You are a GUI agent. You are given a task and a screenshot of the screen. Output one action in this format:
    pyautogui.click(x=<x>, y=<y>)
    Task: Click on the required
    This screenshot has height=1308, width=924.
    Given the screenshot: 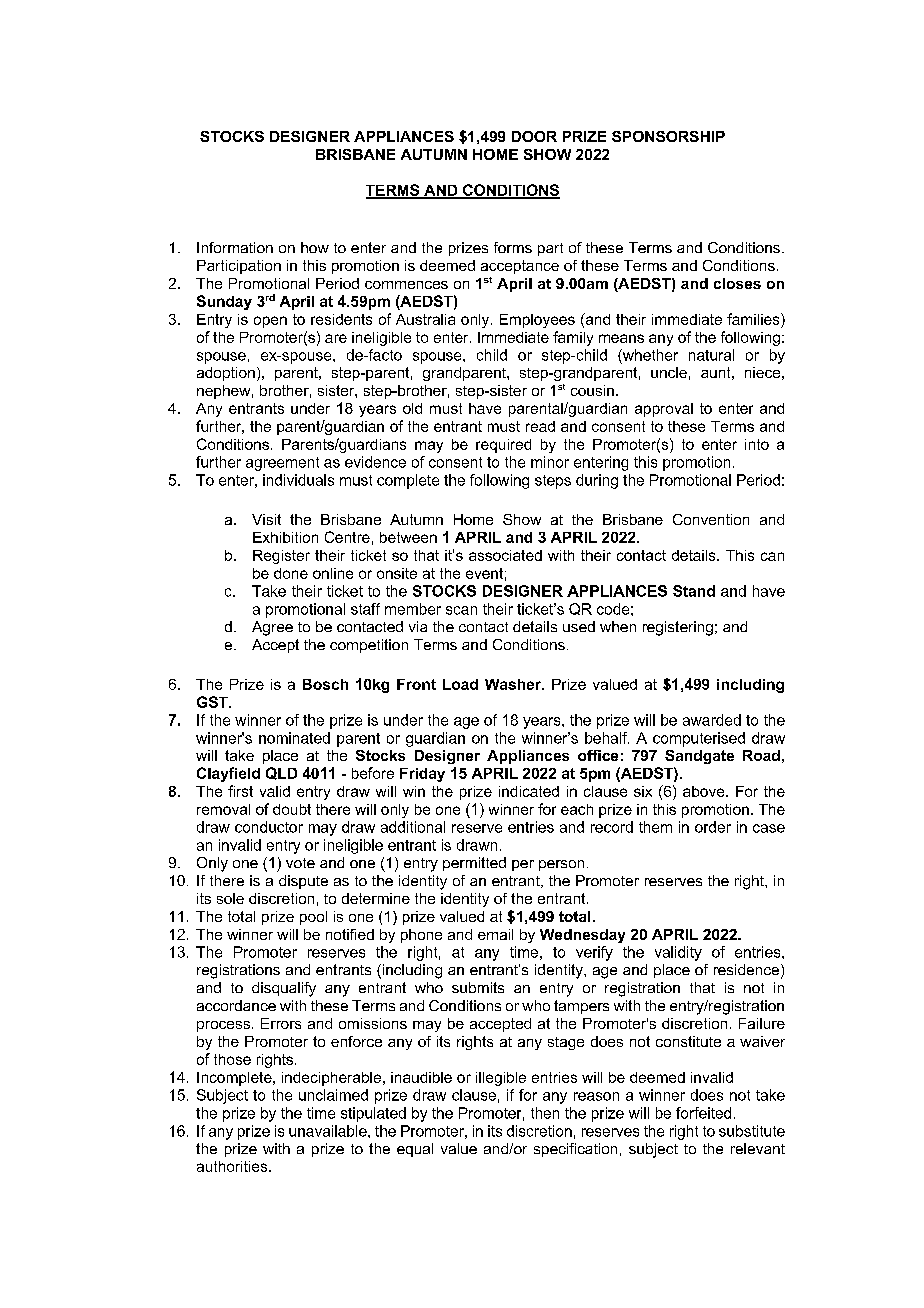 What is the action you would take?
    pyautogui.click(x=503, y=446)
